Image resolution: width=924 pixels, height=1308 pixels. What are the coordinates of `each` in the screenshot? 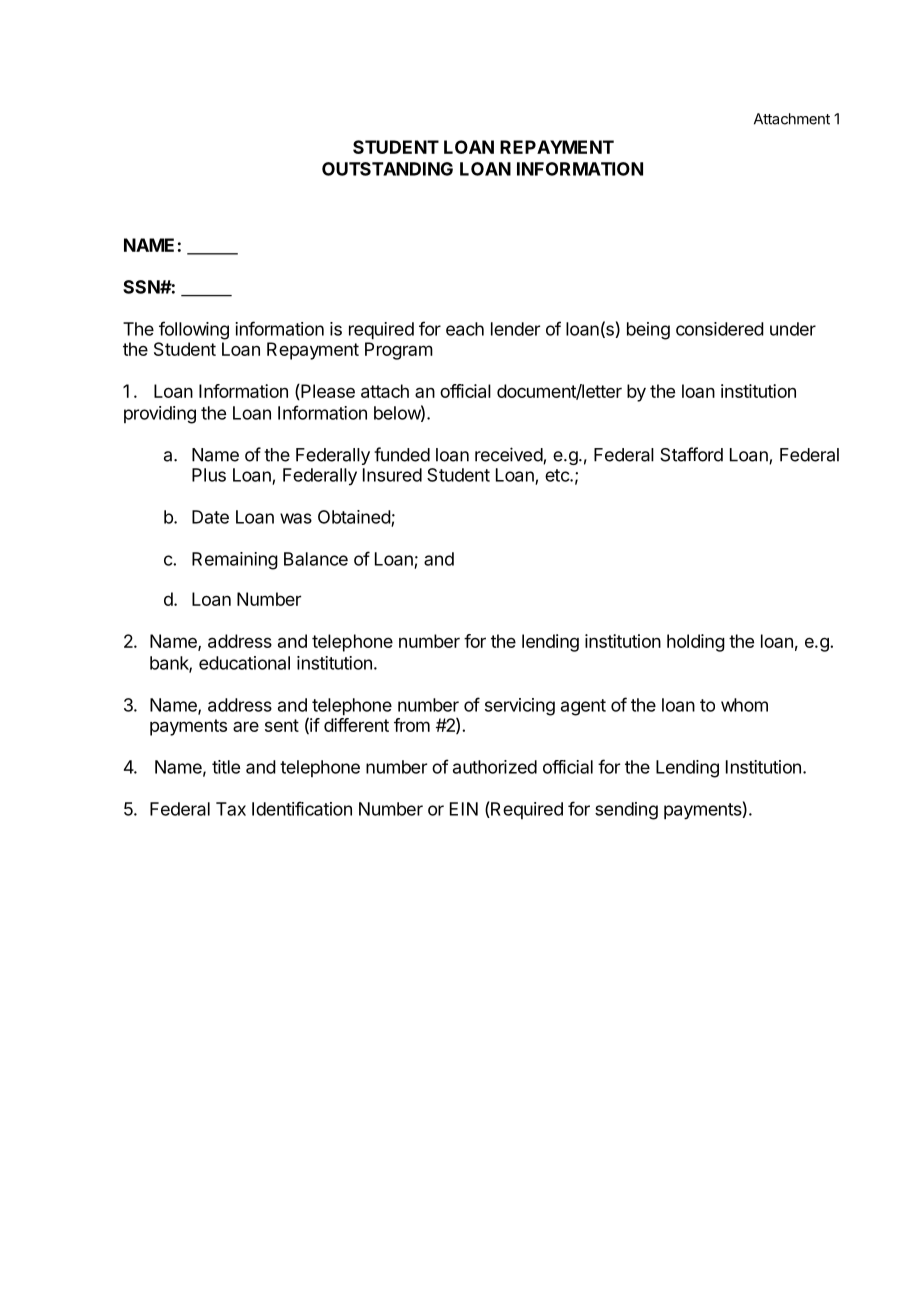 It's located at (465, 329).
